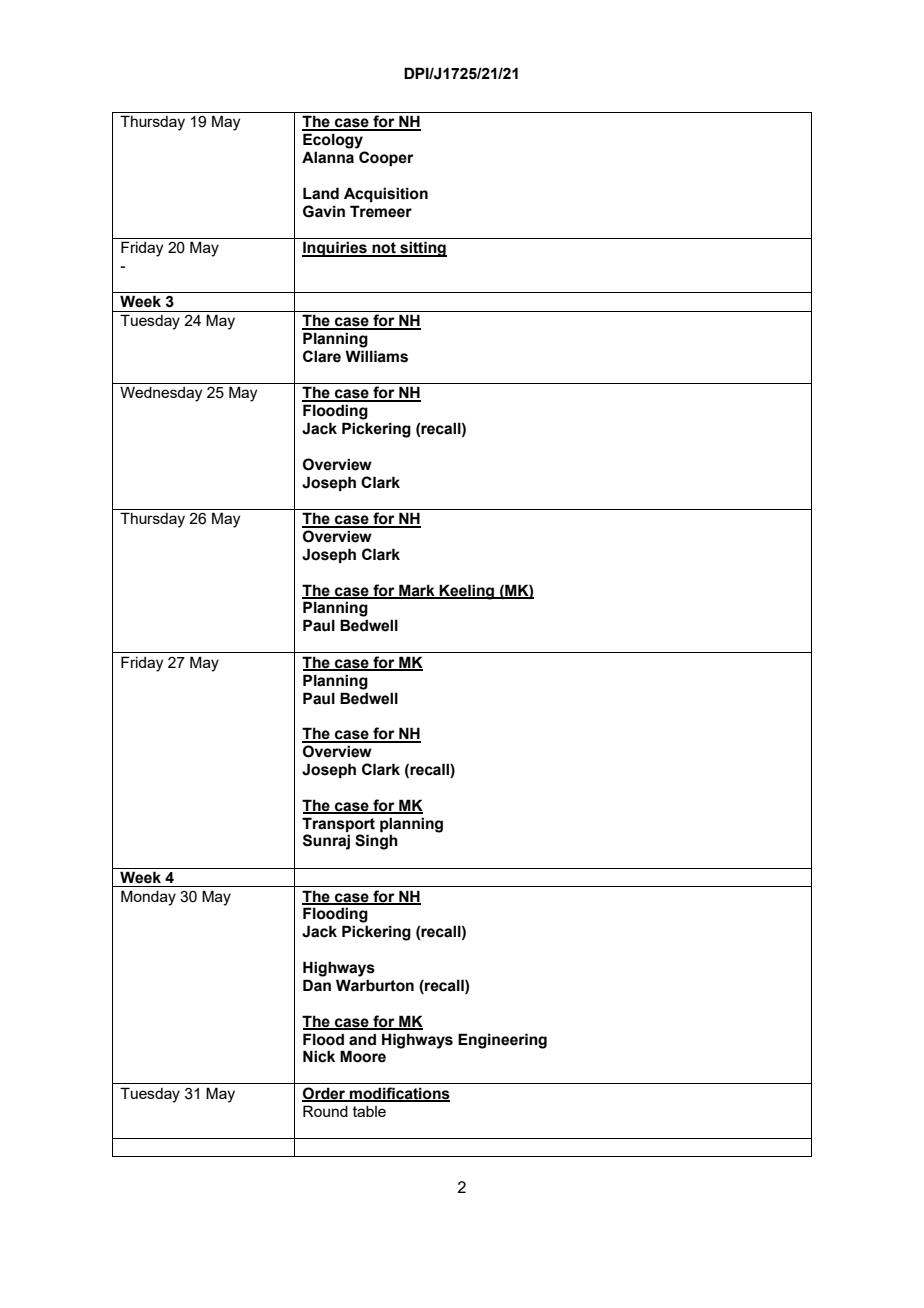 The height and width of the image is (1308, 924). Describe the element at coordinates (375, 985) in the image. I see `Warburton` at that location.
